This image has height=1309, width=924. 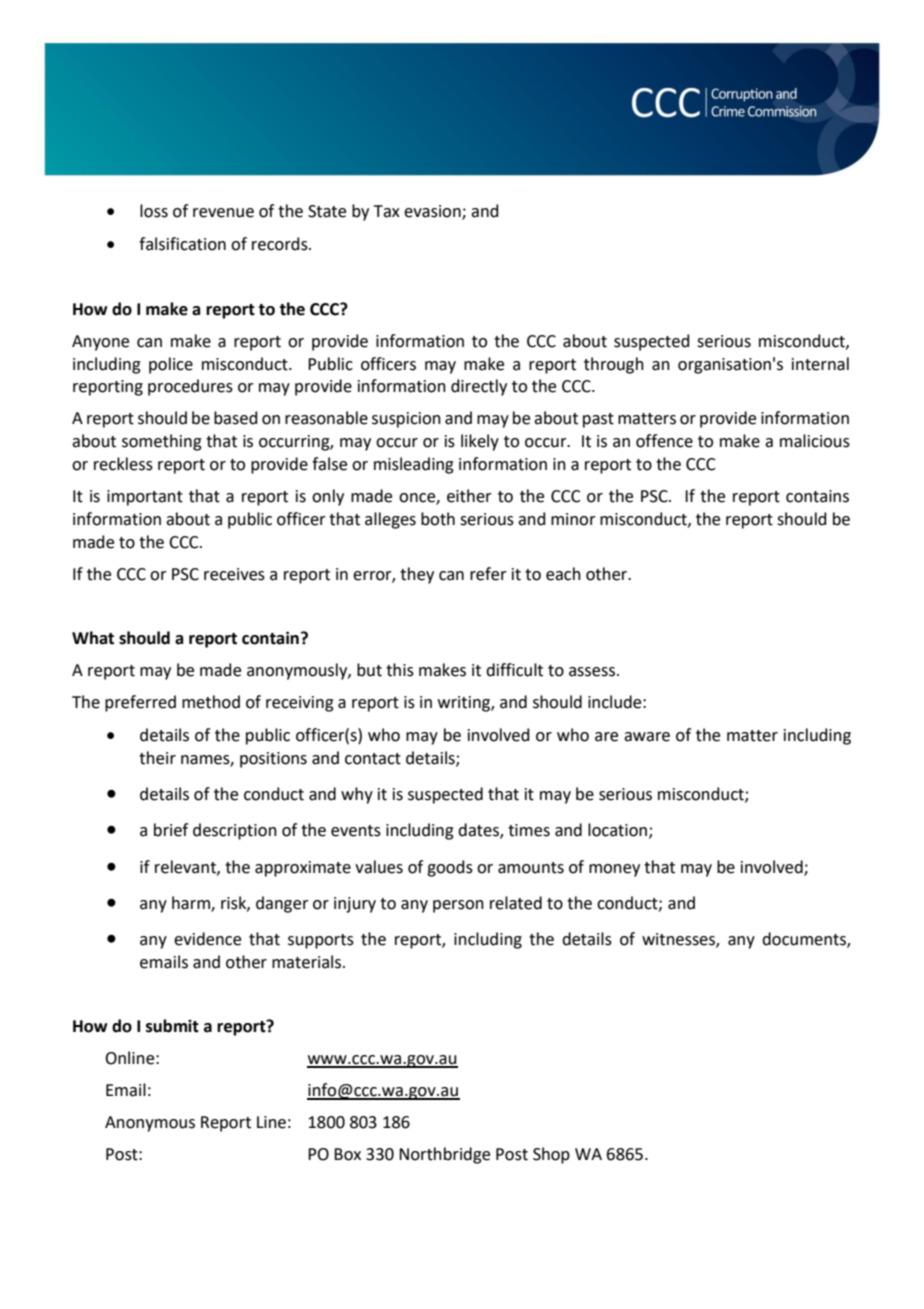 I want to click on falsification, so click(x=182, y=244).
